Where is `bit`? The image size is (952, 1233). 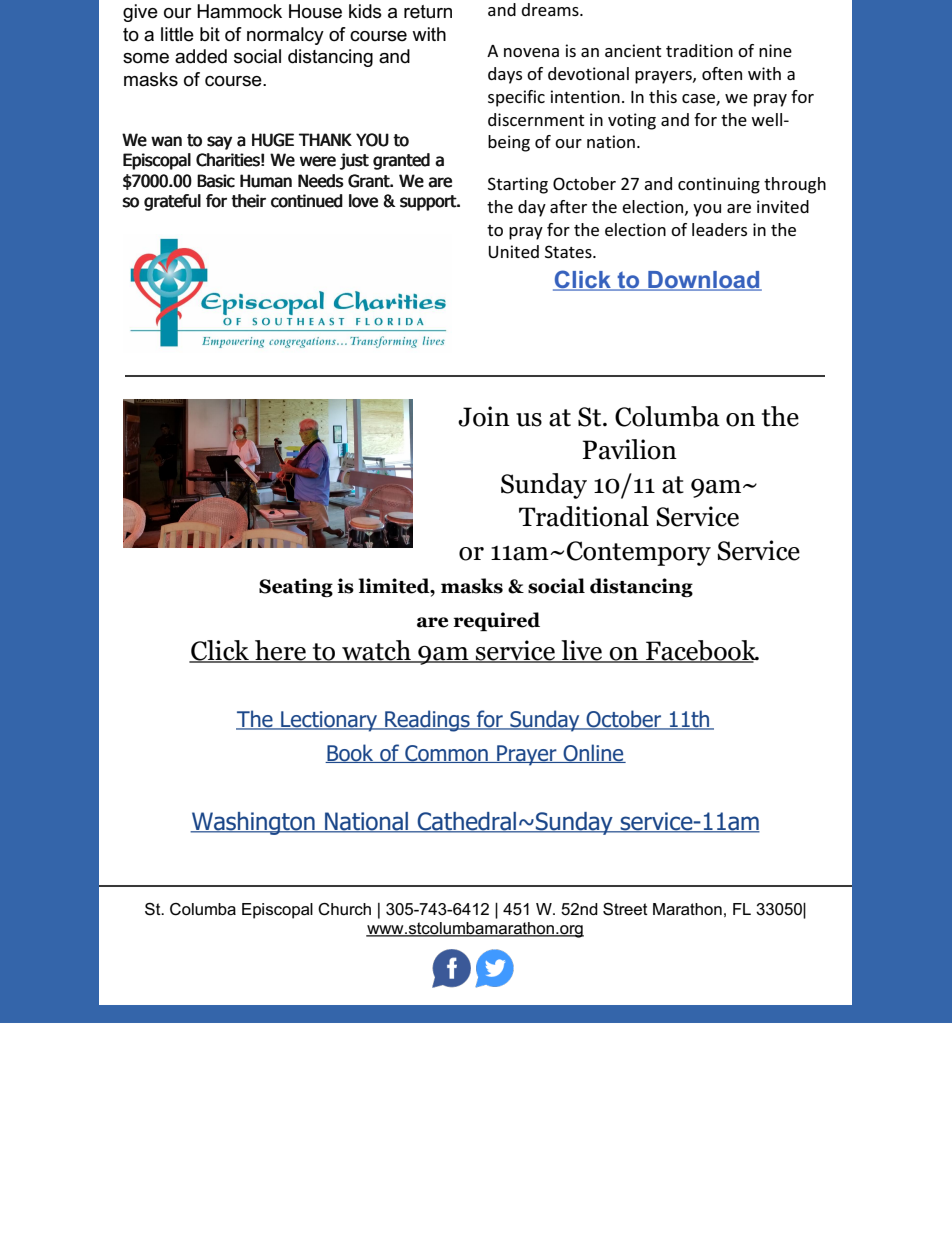 bit is located at coordinates (210, 34).
